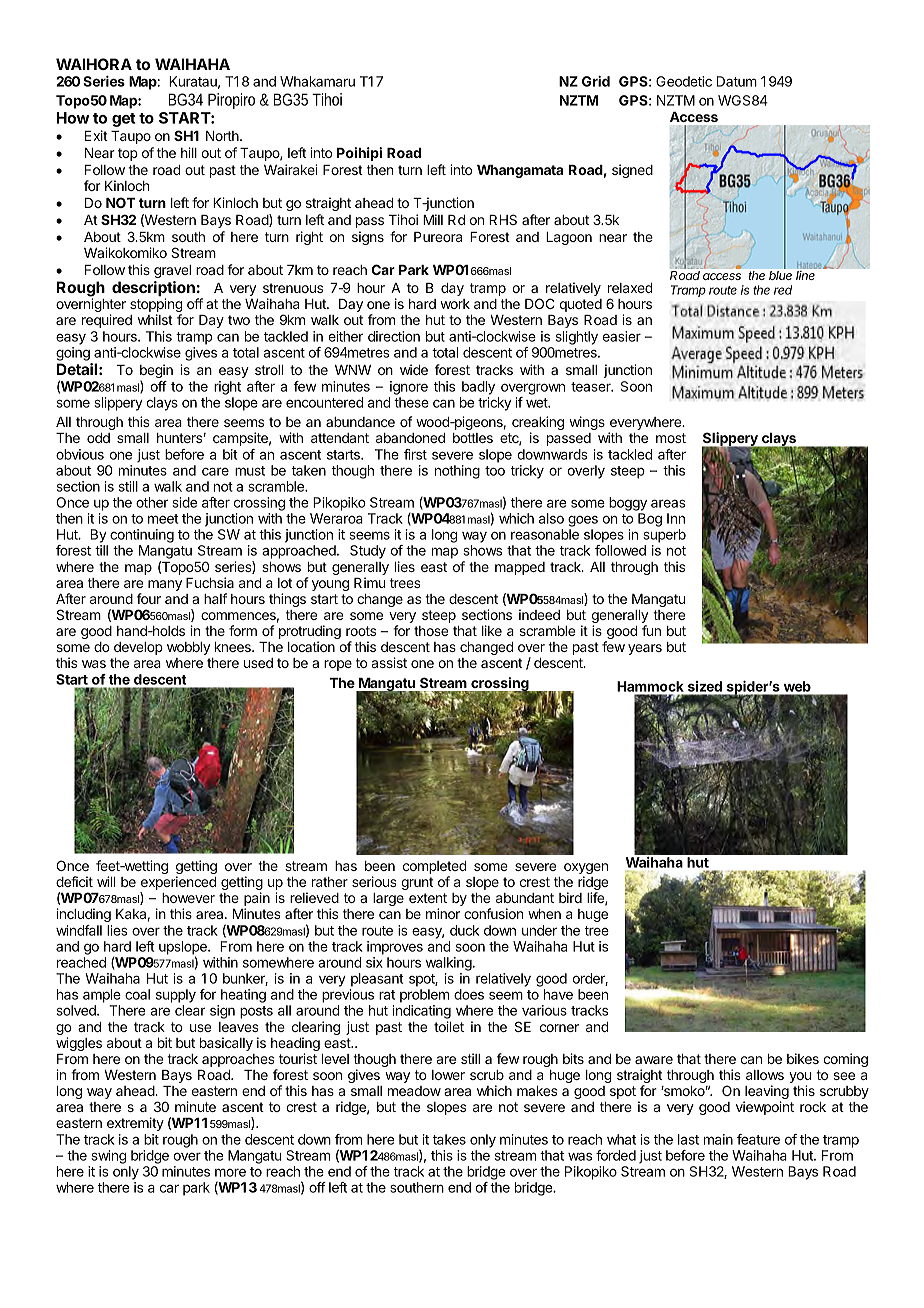  I want to click on badly, so click(478, 388).
